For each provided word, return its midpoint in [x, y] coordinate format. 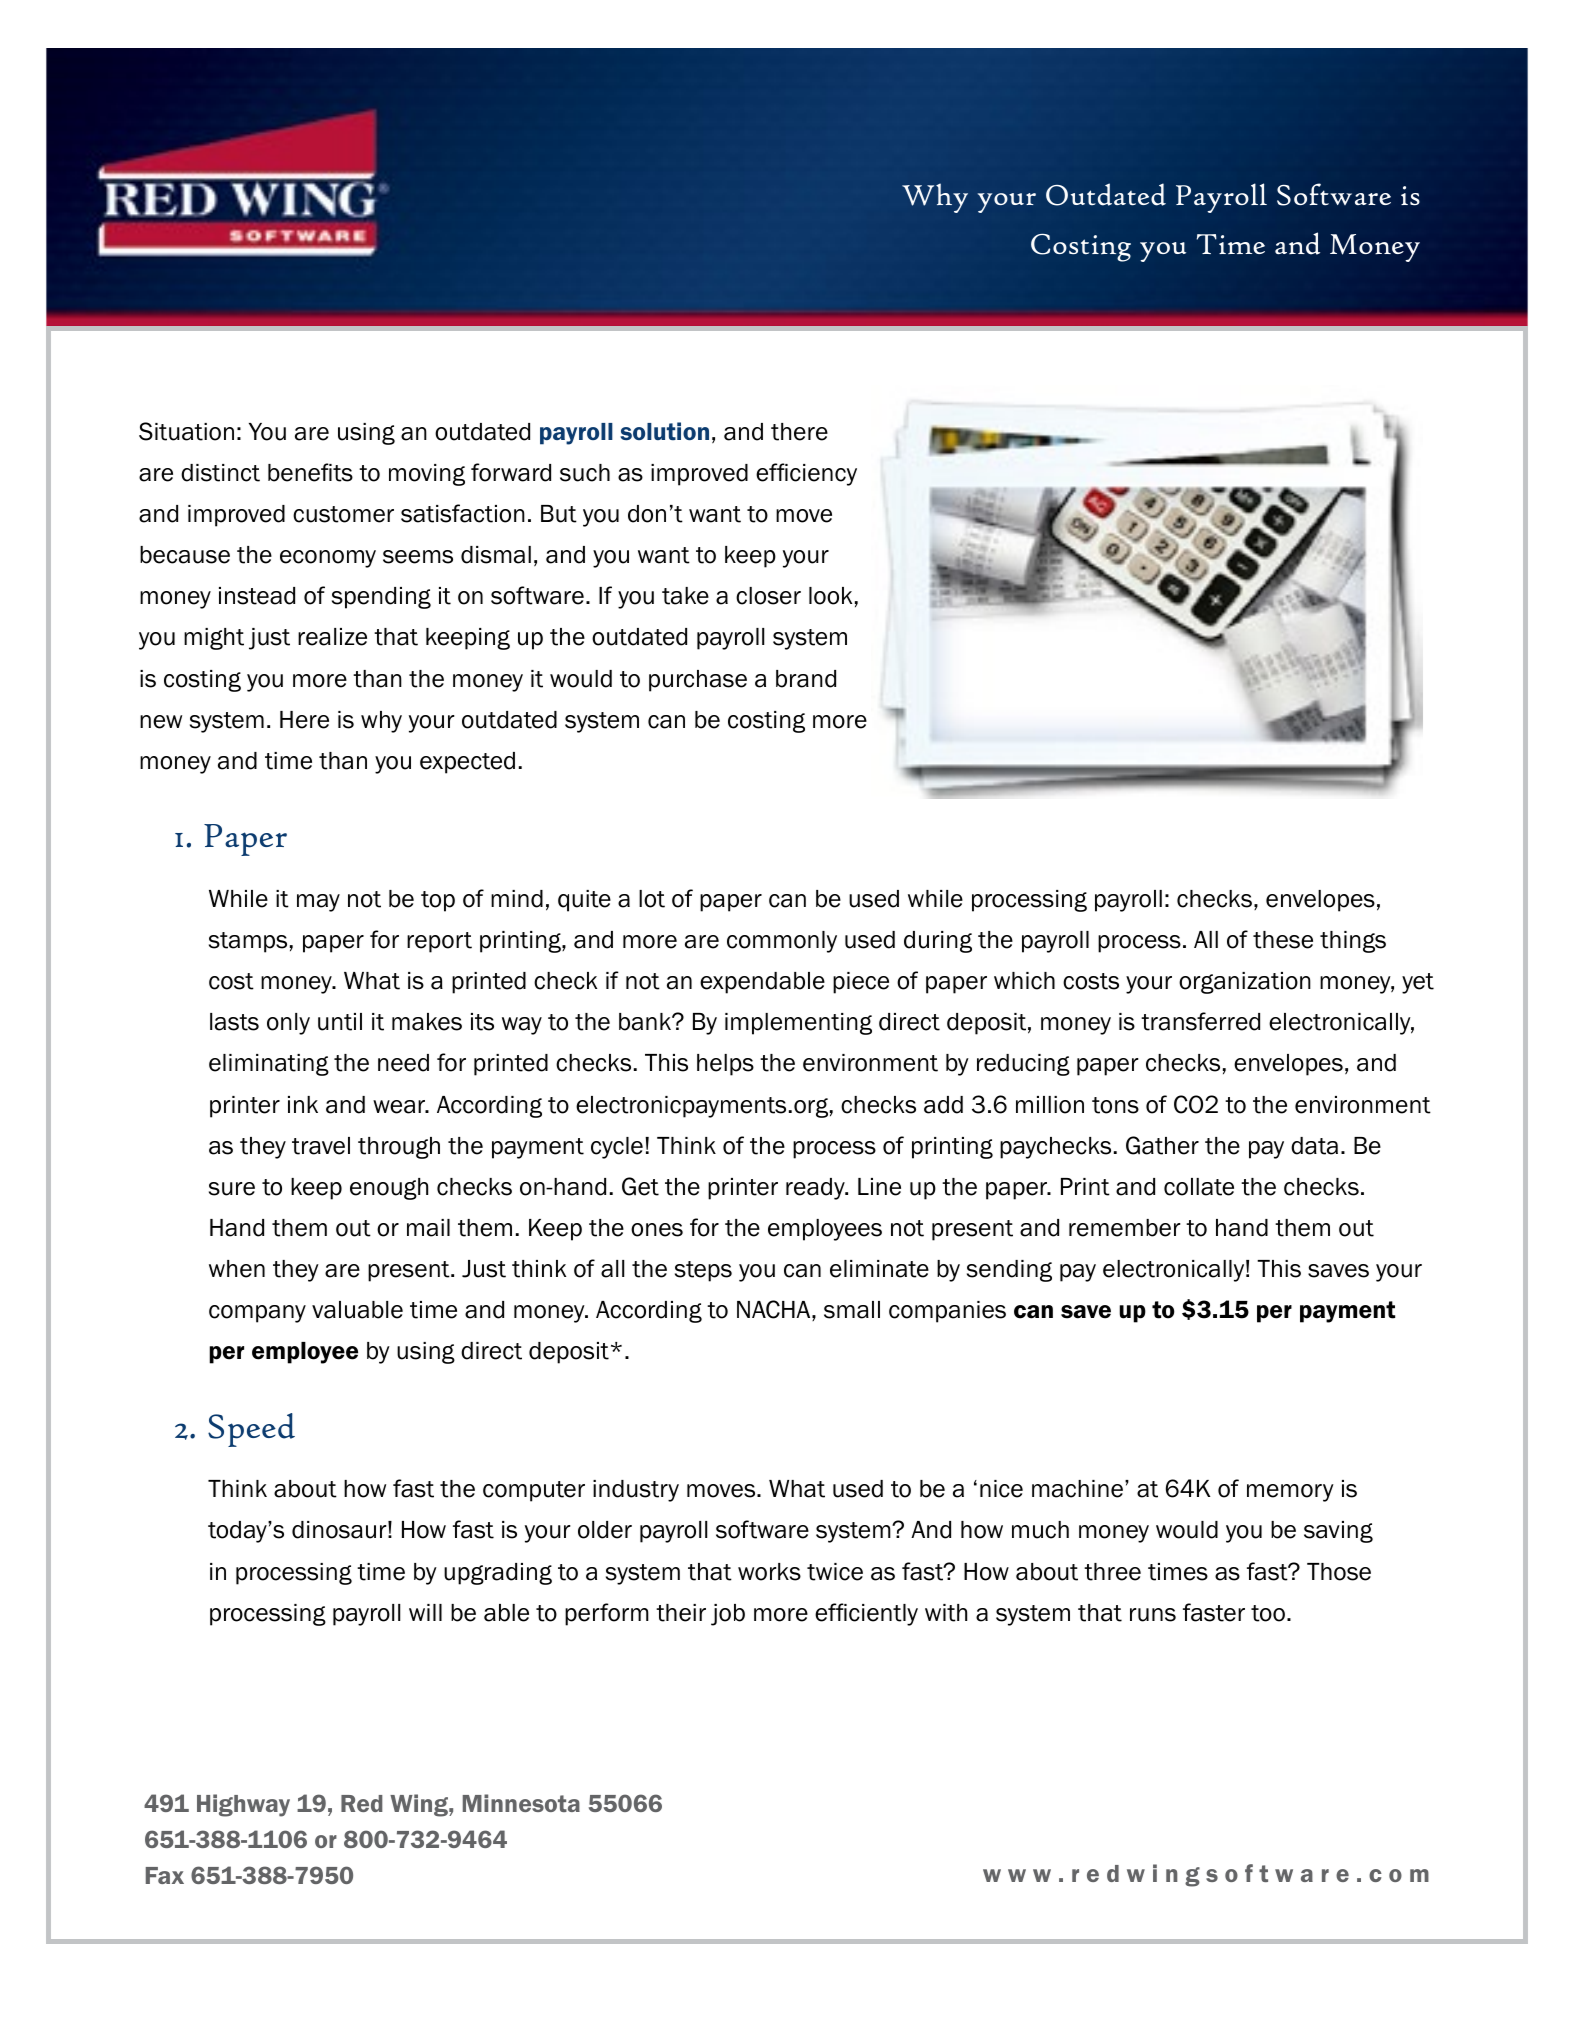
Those [1339, 1572]
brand [806, 679]
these [1283, 940]
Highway [243, 1805]
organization [1245, 983]
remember [1125, 1228]
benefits [310, 472]
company [257, 1314]
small [852, 1310]
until [340, 1022]
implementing [798, 1024]
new [161, 722]
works [769, 1572]
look [830, 596]
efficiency [806, 474]
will [425, 1612]
